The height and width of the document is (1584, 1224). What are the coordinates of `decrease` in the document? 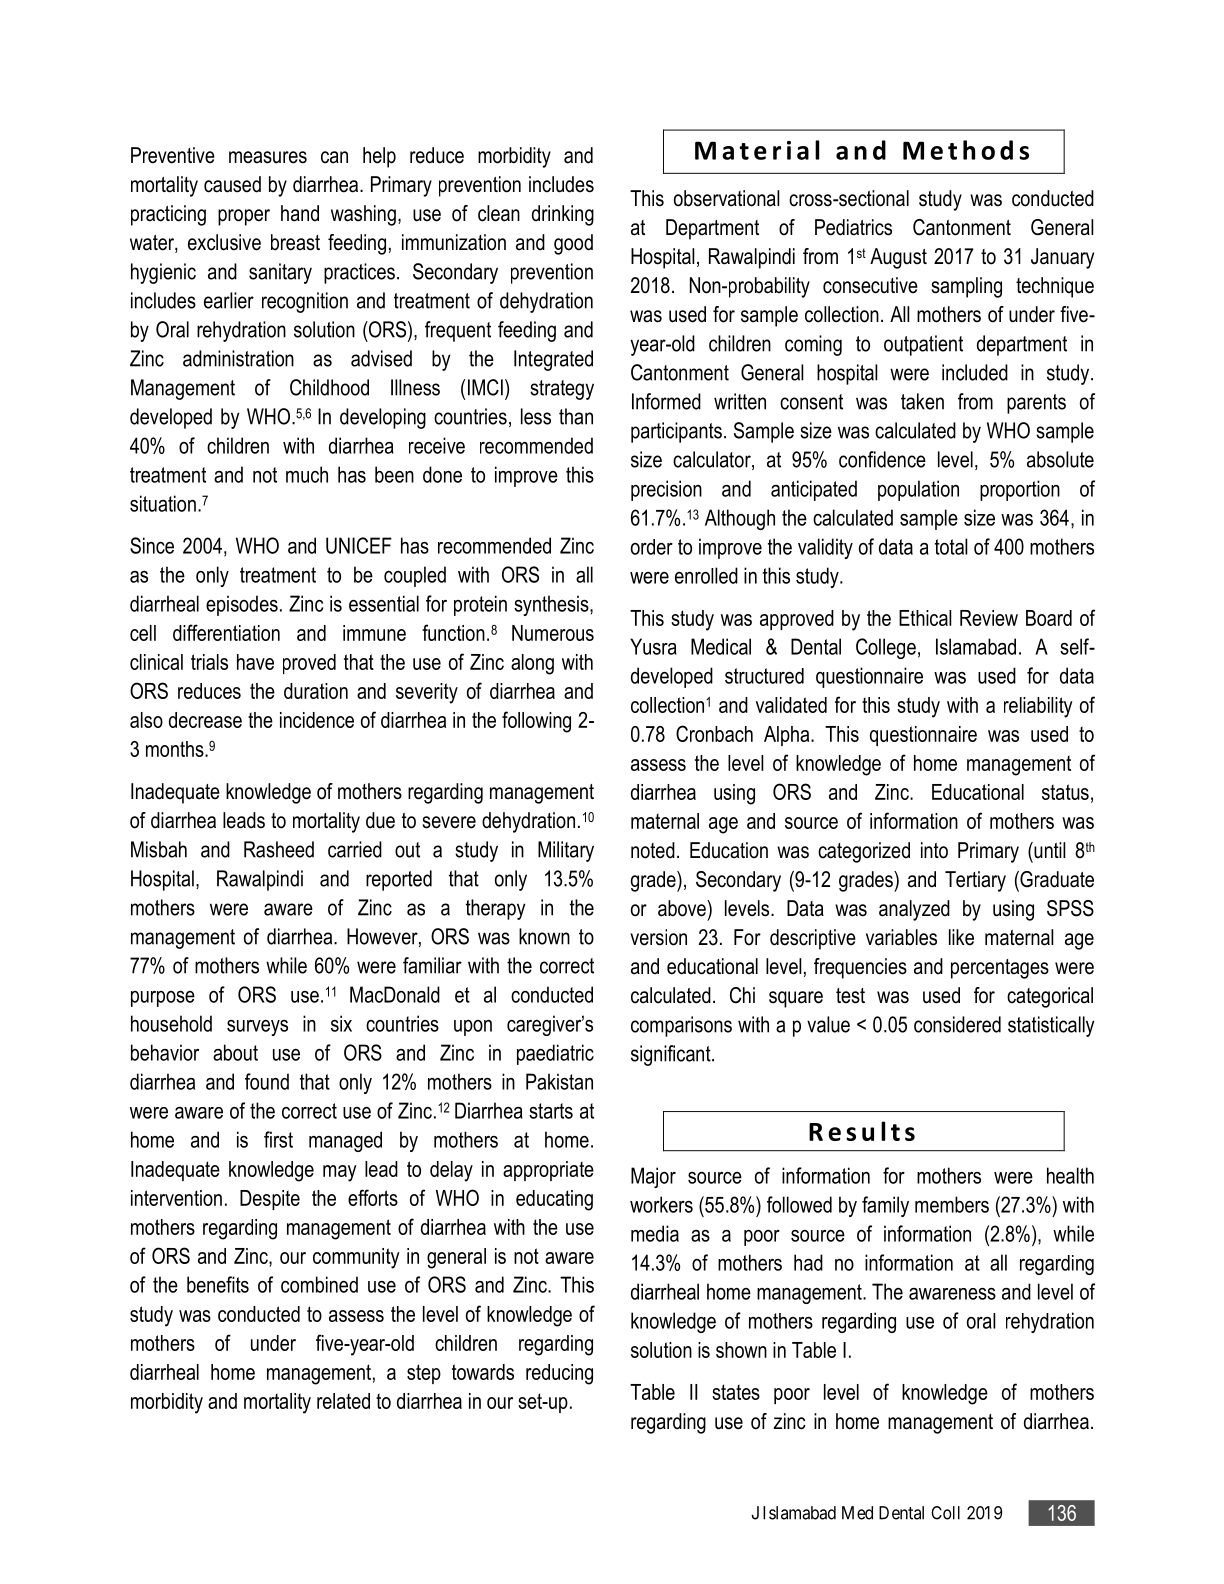 It's located at (205, 720).
